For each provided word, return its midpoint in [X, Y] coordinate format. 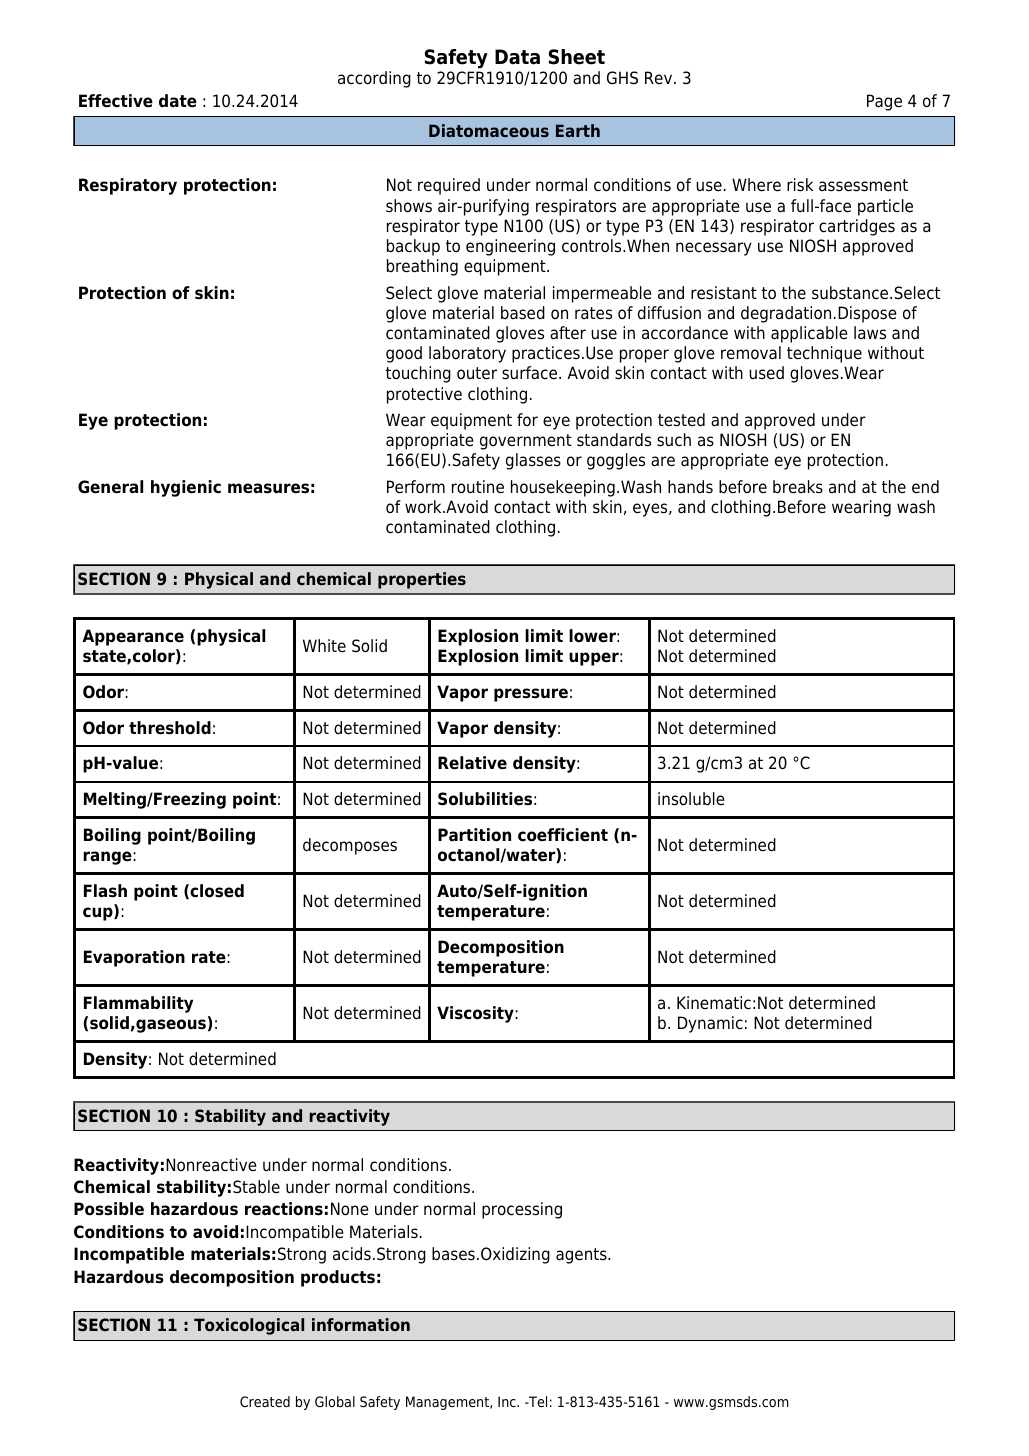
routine [478, 487]
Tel [537, 1401]
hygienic [186, 488]
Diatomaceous [489, 130]
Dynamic [710, 1024]
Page [884, 102]
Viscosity [476, 1014]
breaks [798, 487]
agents [582, 1256]
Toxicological [249, 1326]
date [178, 101]
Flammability [138, 1004]
